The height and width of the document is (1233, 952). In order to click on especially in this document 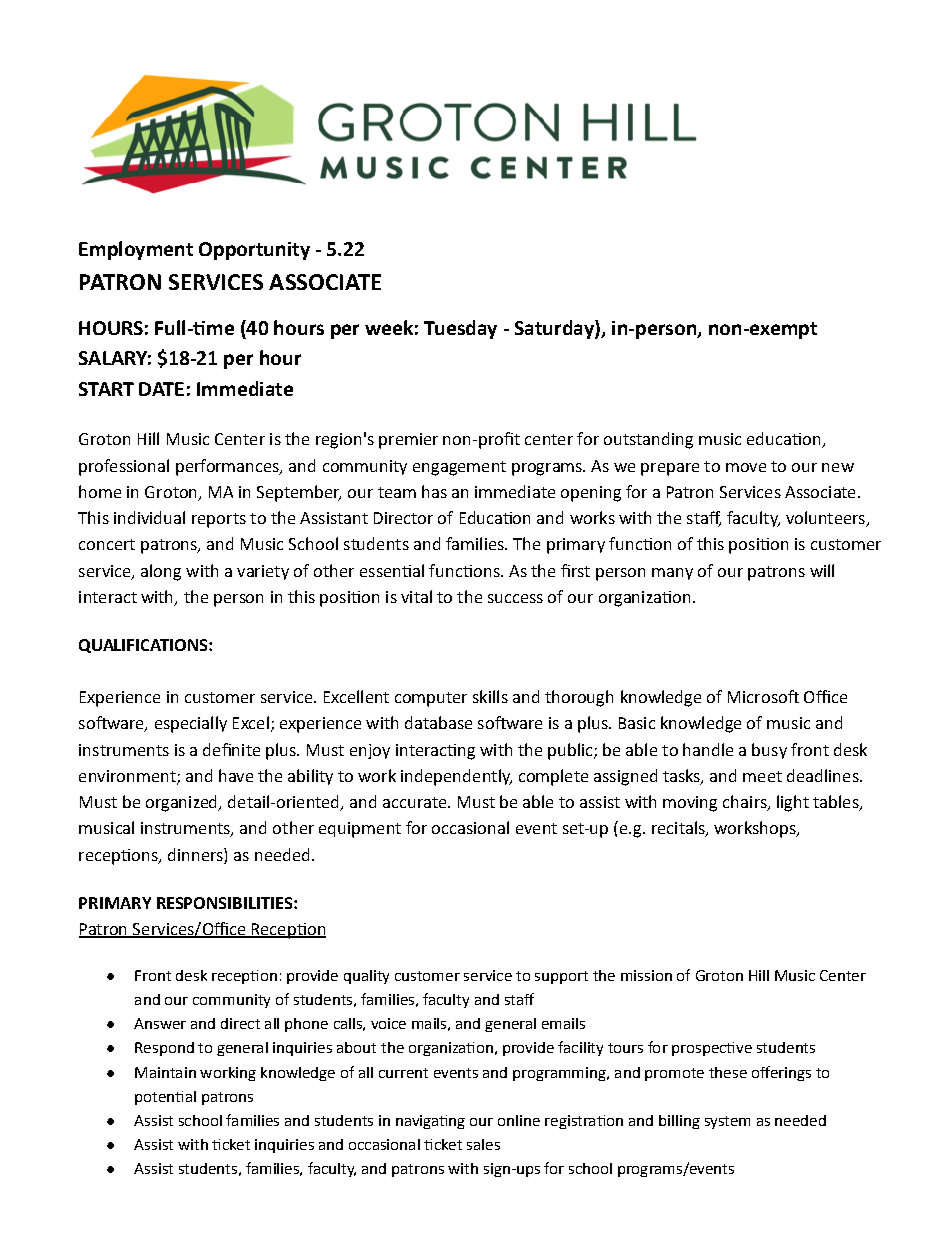, I will do `click(191, 724)`.
